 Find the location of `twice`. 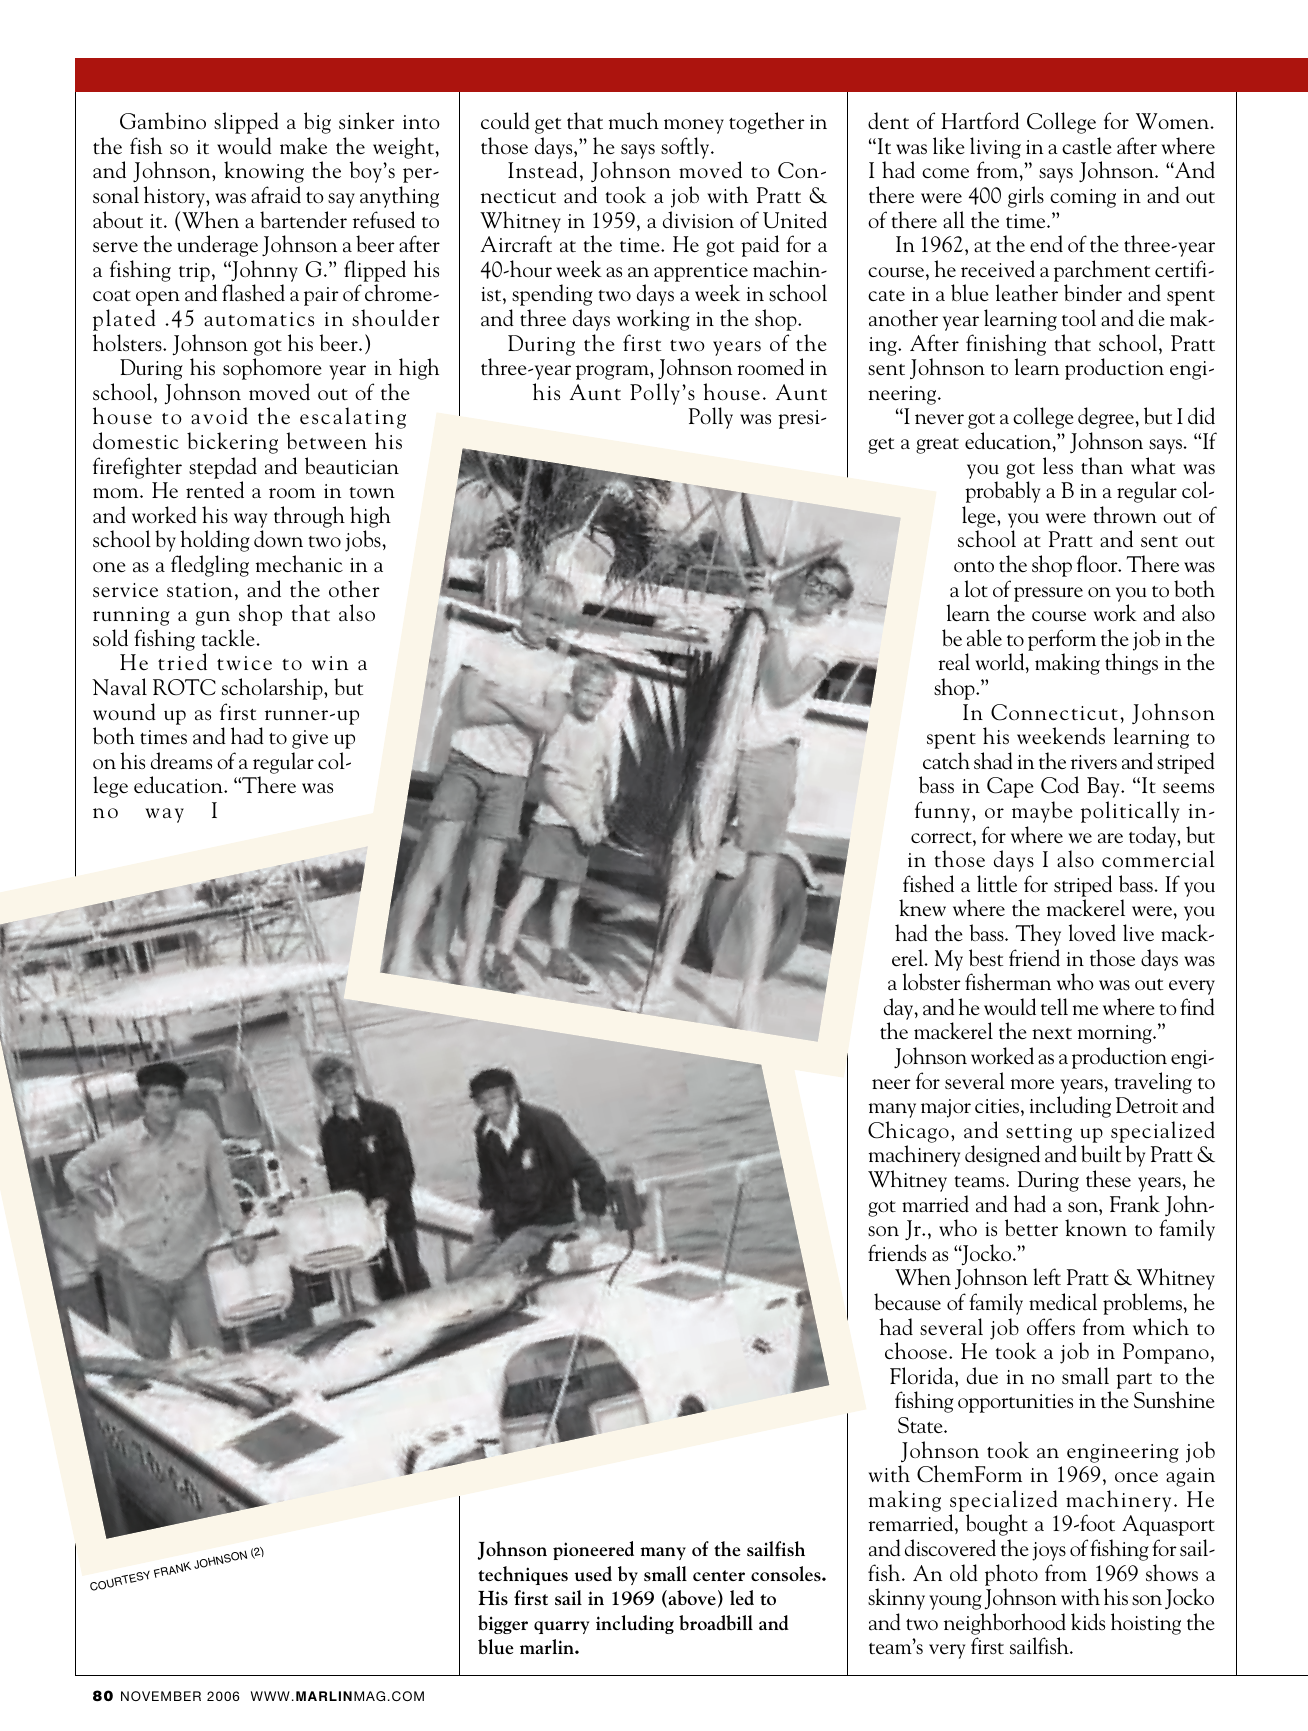

twice is located at coordinates (244, 663).
